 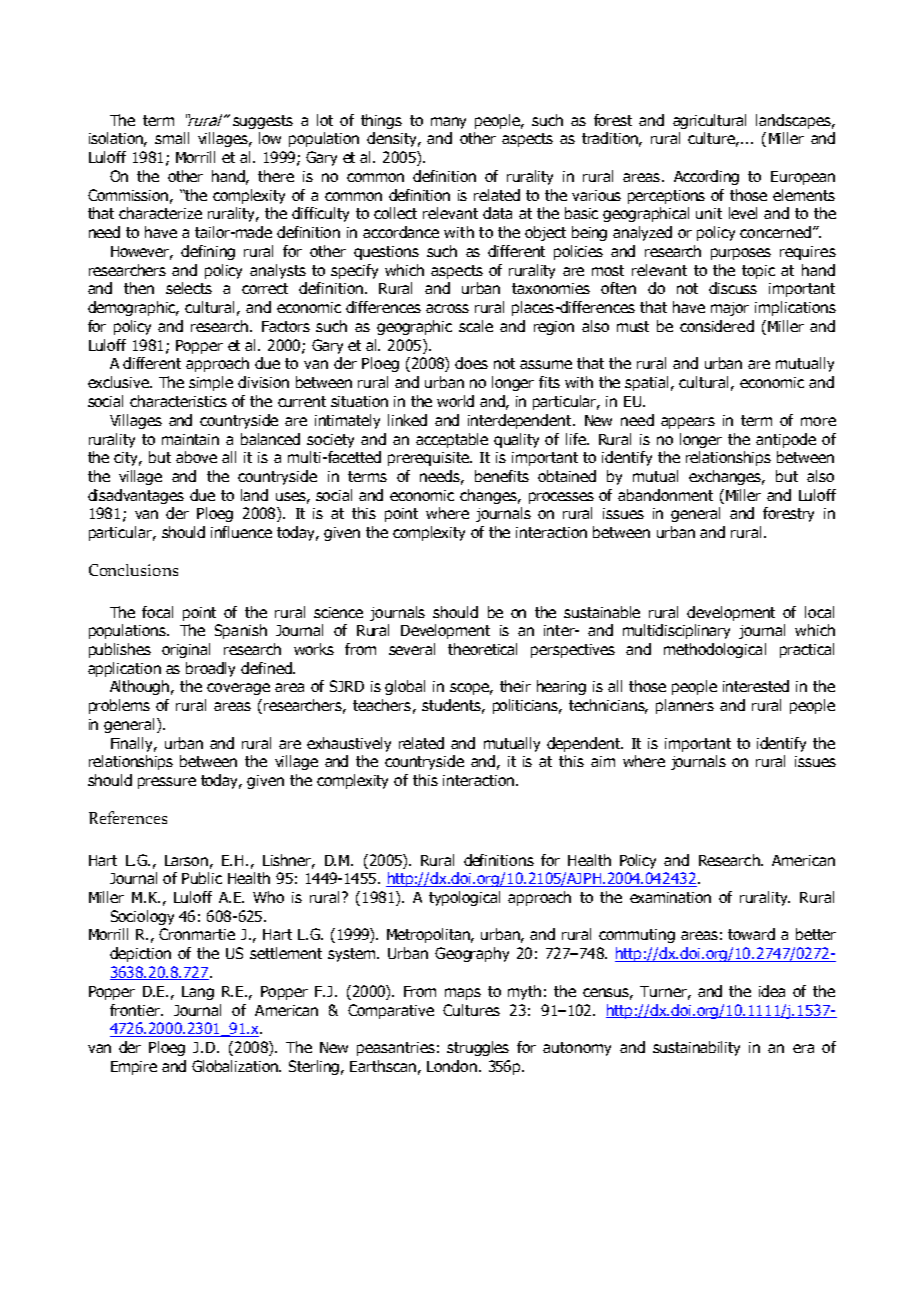 What do you see at coordinates (157, 612) in the page?
I see `focal` at bounding box center [157, 612].
